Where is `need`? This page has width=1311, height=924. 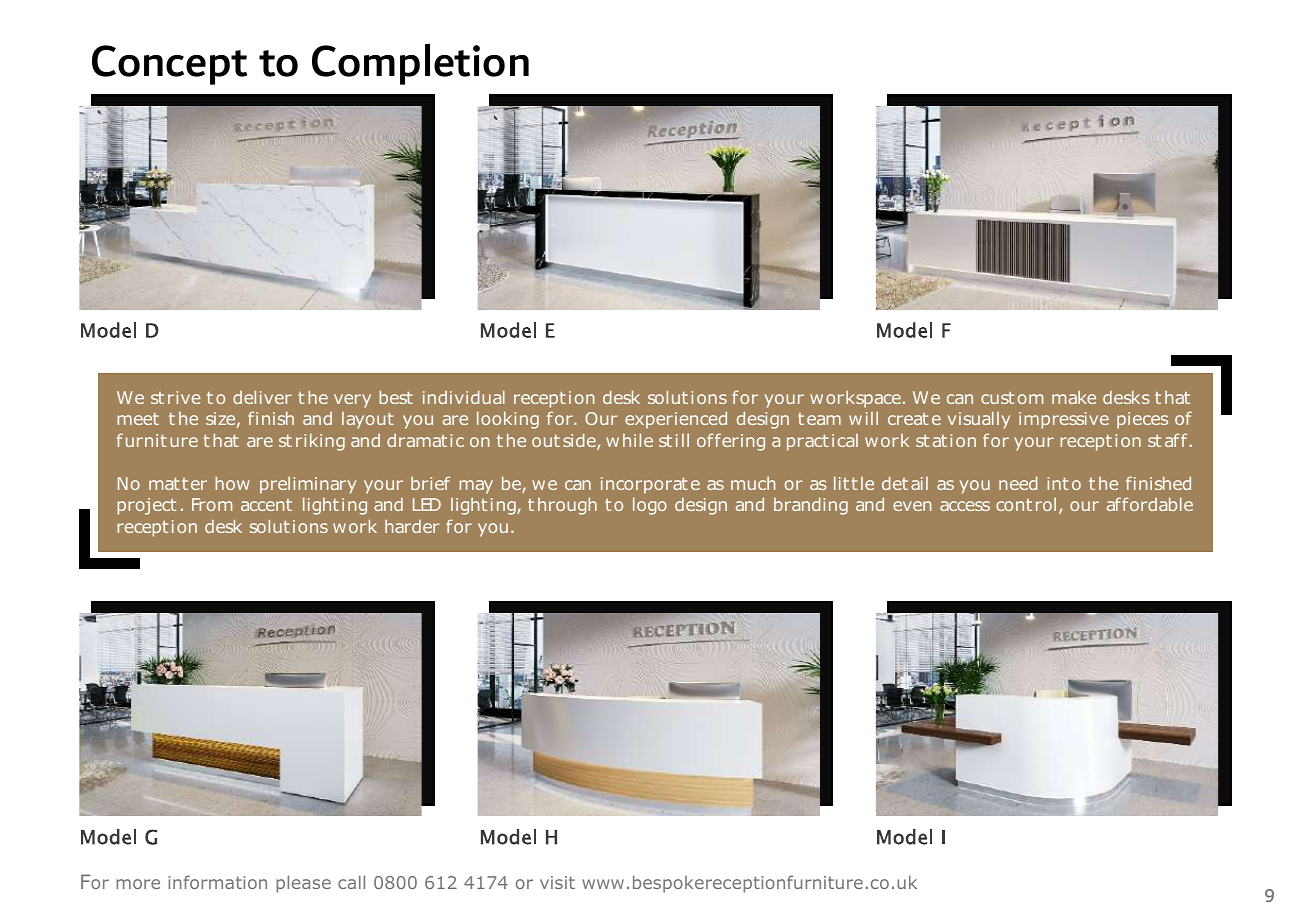
need is located at coordinates (1018, 483).
